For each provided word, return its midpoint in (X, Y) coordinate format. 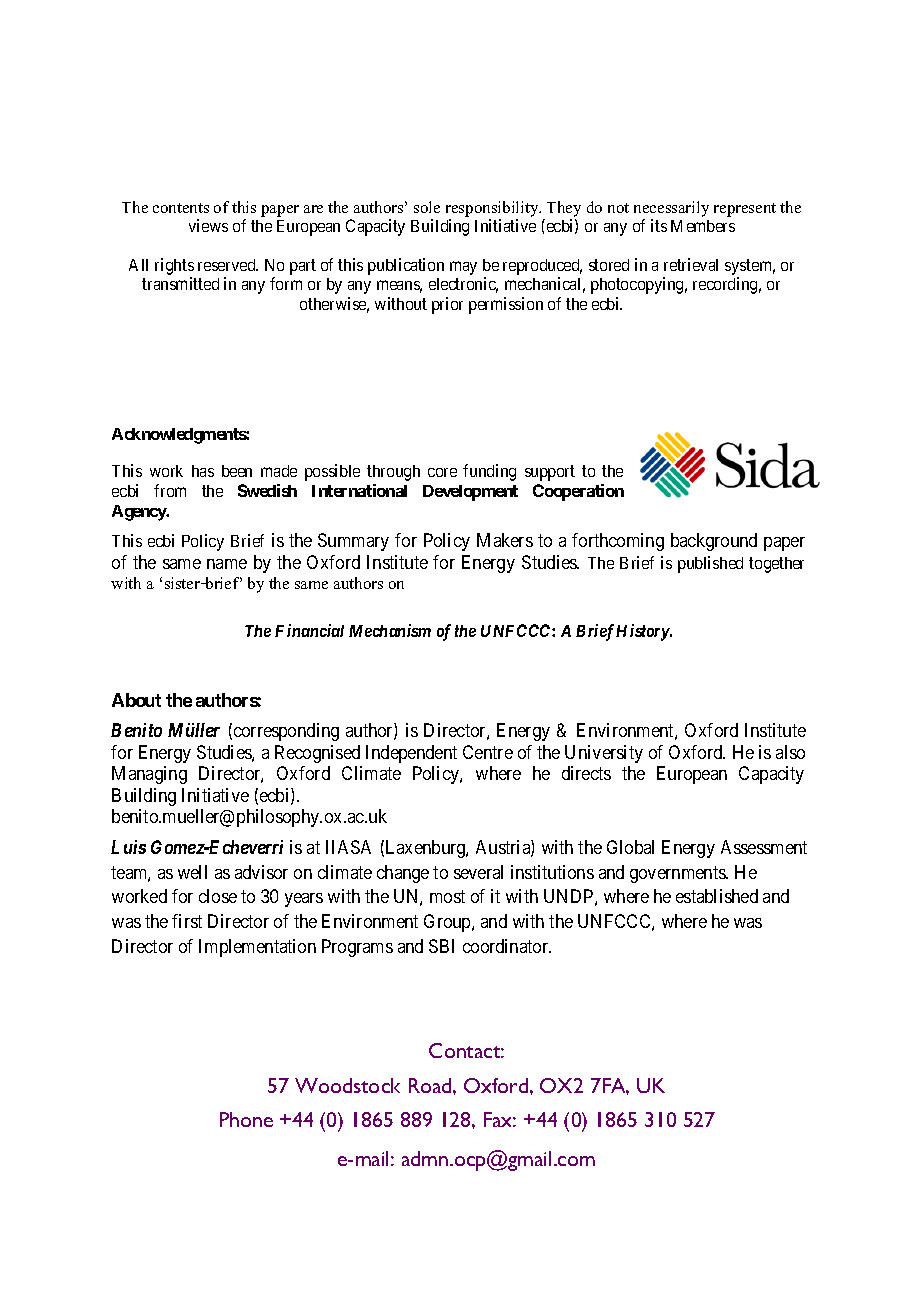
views (208, 225)
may (463, 268)
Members (703, 226)
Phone (246, 1119)
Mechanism (390, 630)
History (643, 632)
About (136, 700)
